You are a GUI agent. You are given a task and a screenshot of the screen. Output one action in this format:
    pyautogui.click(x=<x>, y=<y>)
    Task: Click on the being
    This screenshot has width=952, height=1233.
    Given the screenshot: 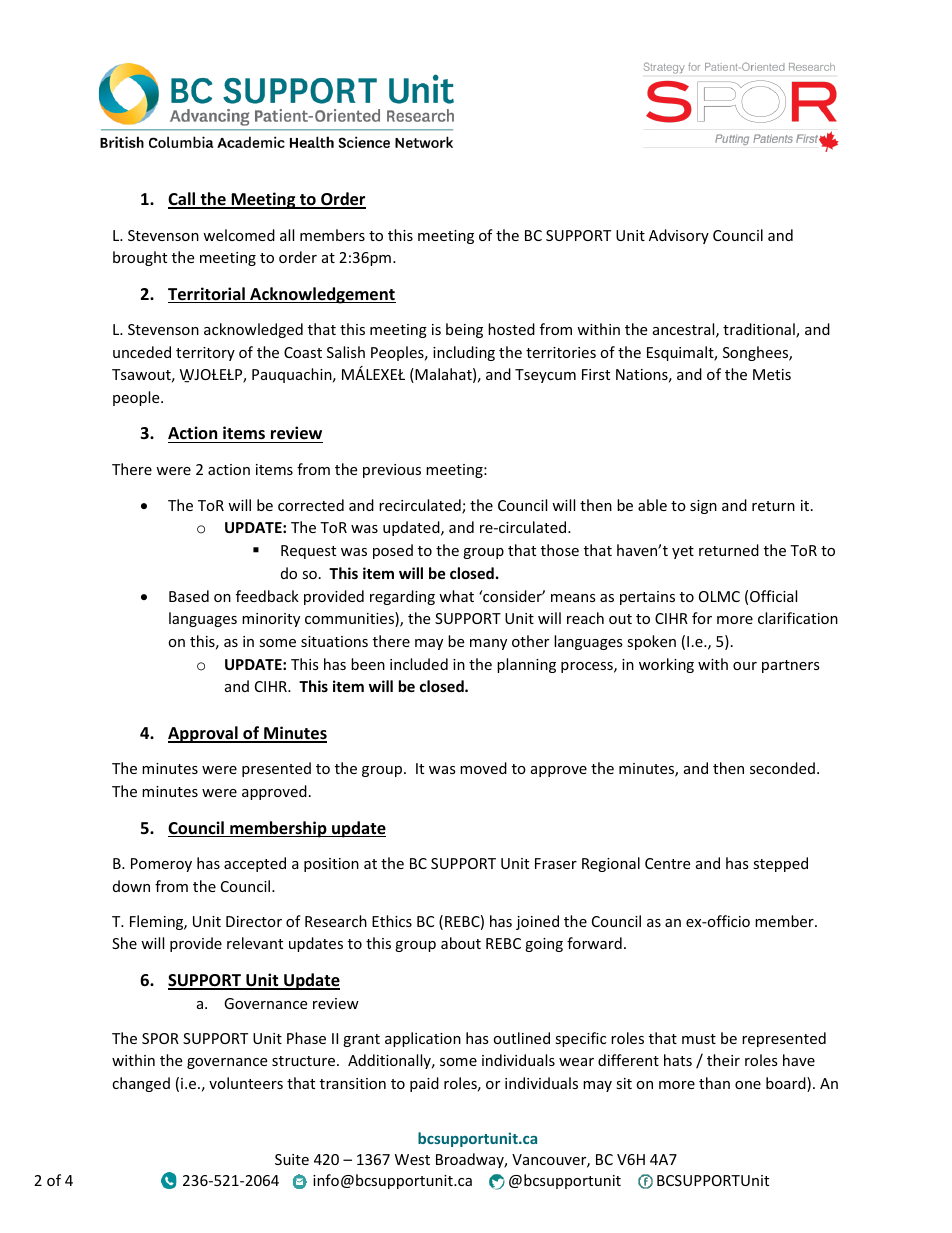 What is the action you would take?
    pyautogui.click(x=464, y=330)
